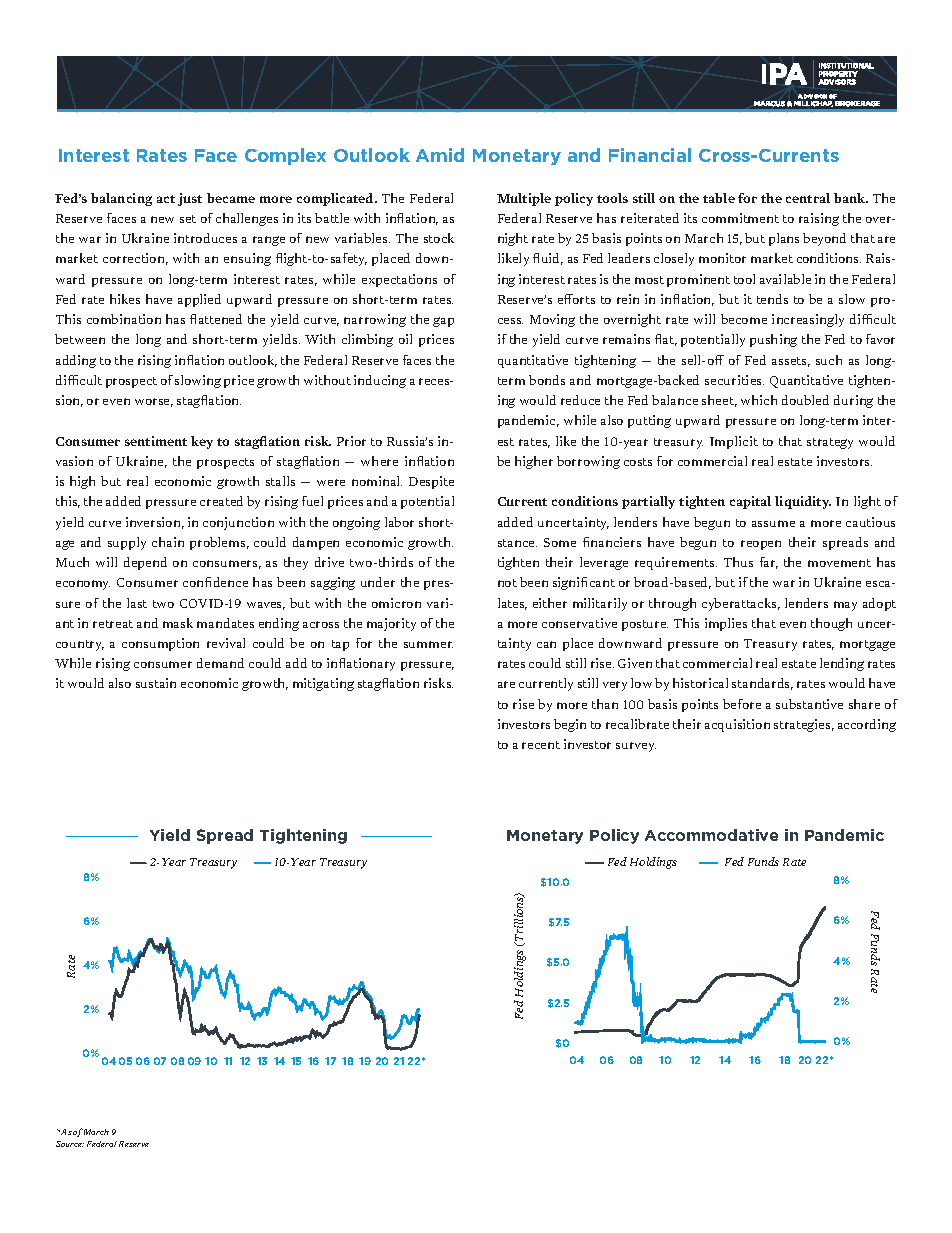 The width and height of the image is (952, 1233). What do you see at coordinates (762, 684) in the image?
I see `standards` at bounding box center [762, 684].
